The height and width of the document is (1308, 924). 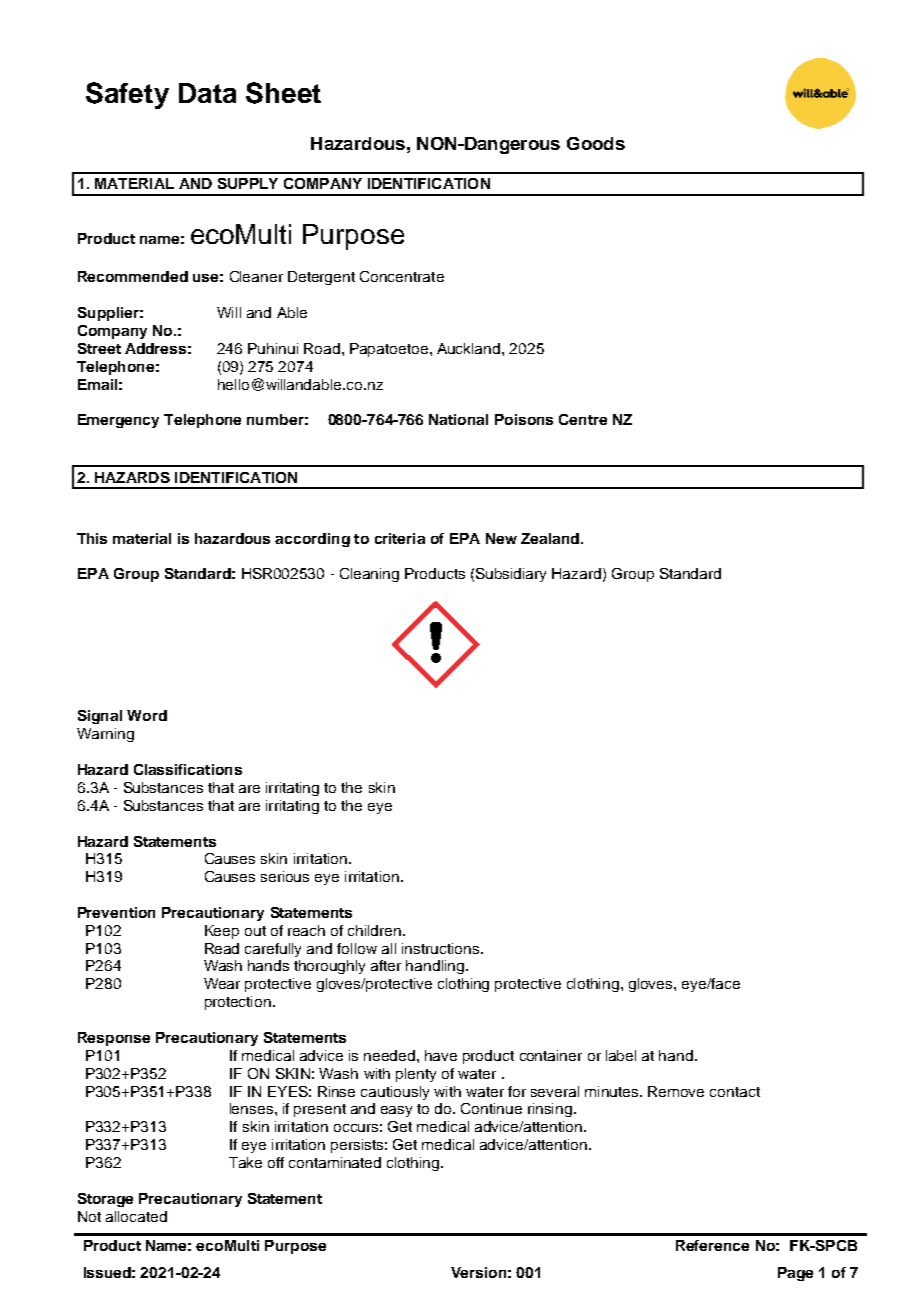 I want to click on Reference, so click(x=712, y=1245).
